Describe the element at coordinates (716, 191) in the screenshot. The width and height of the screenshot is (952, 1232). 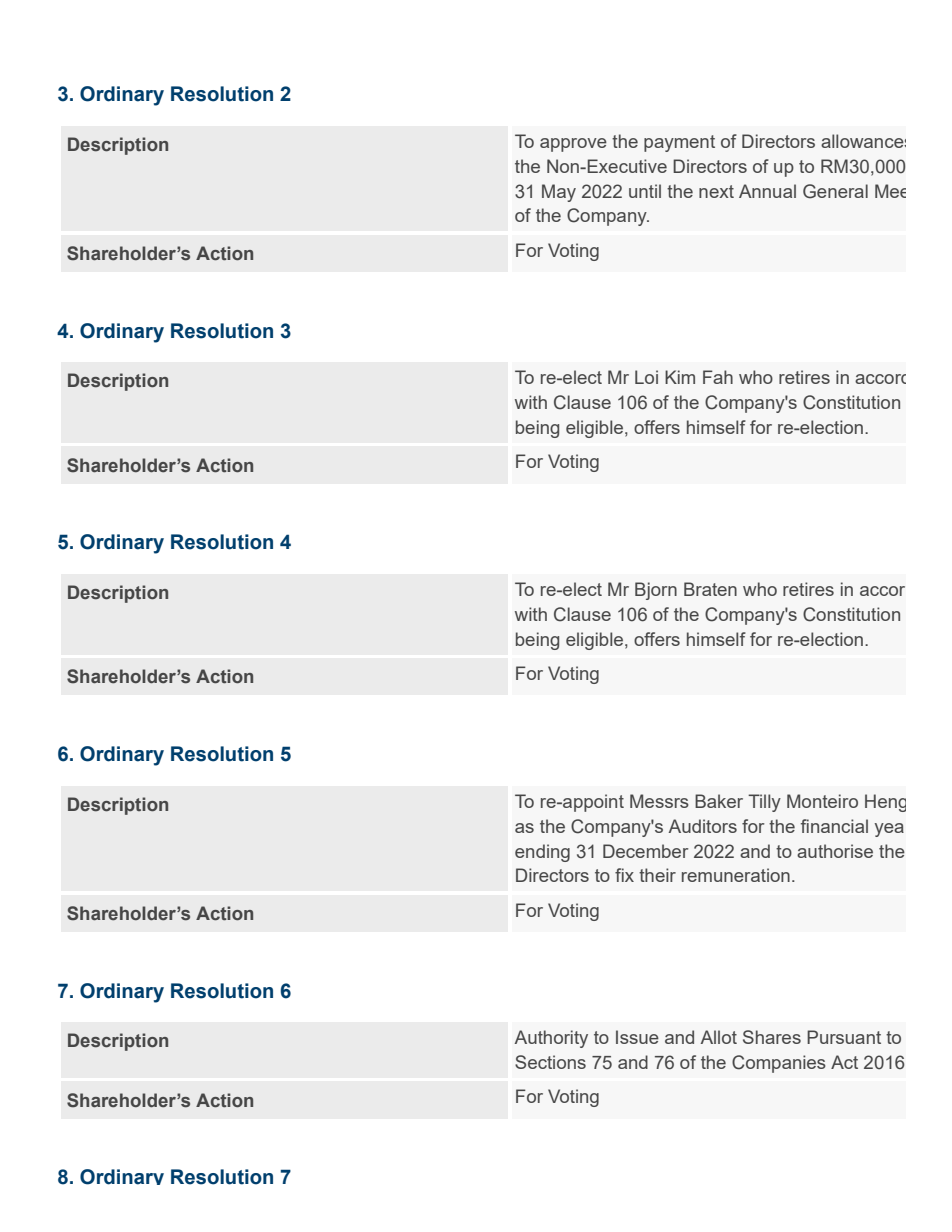
I see `next` at that location.
